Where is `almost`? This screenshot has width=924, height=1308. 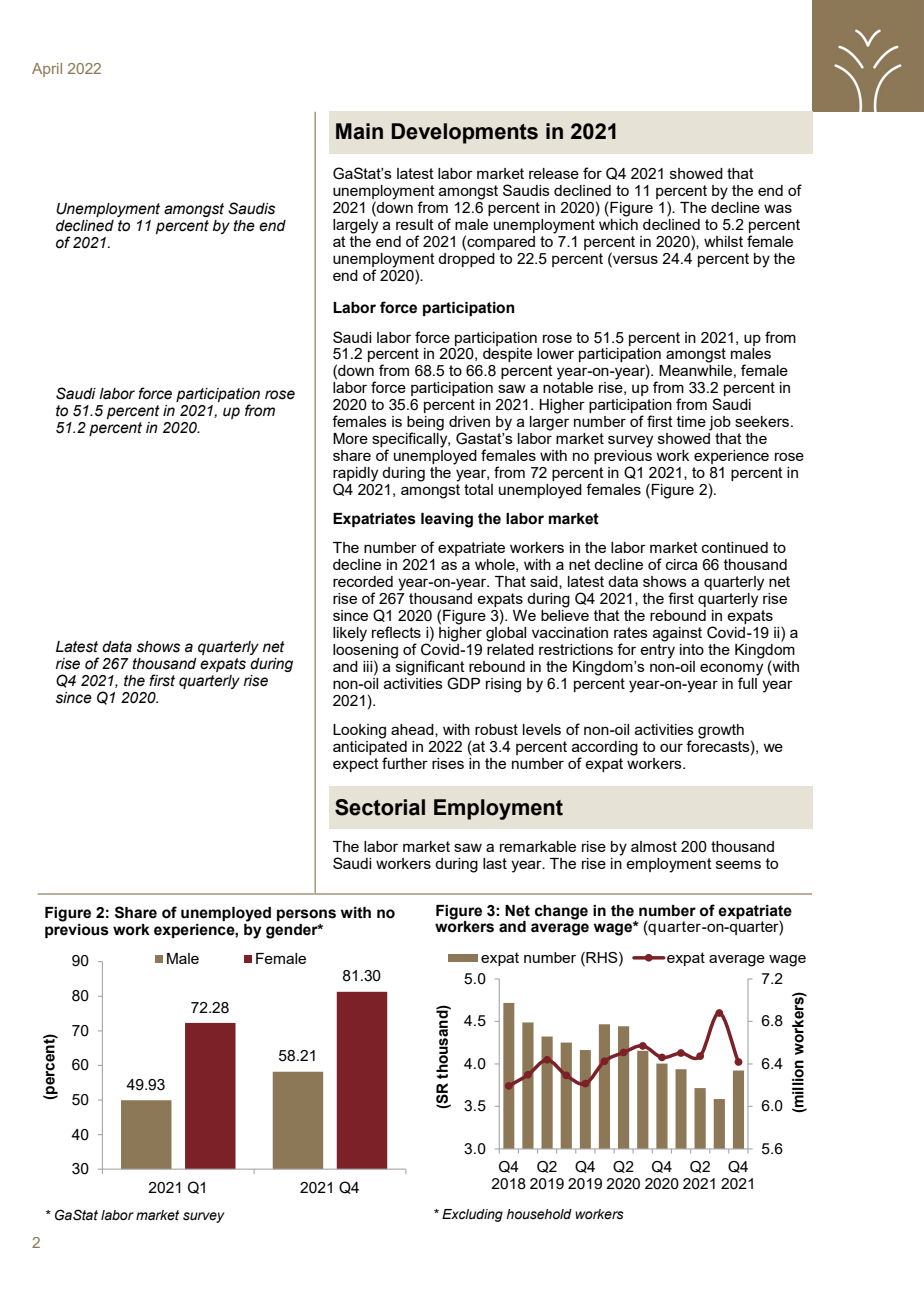
almost is located at coordinates (654, 846).
